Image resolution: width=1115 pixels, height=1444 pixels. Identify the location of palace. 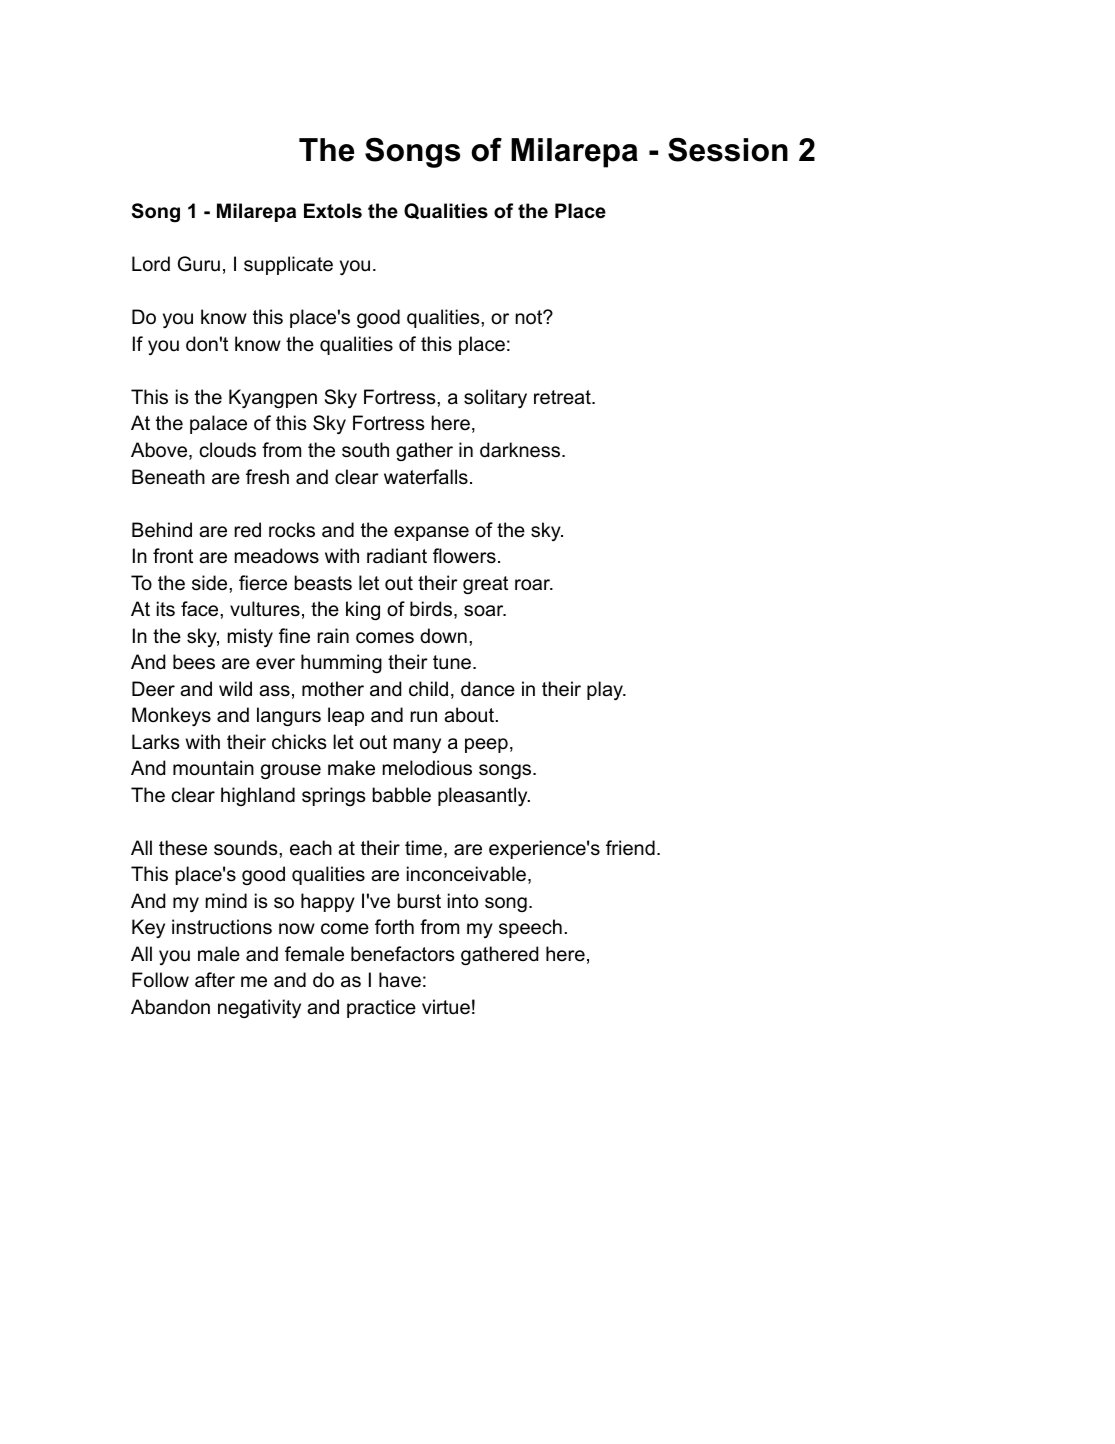
(218, 424).
